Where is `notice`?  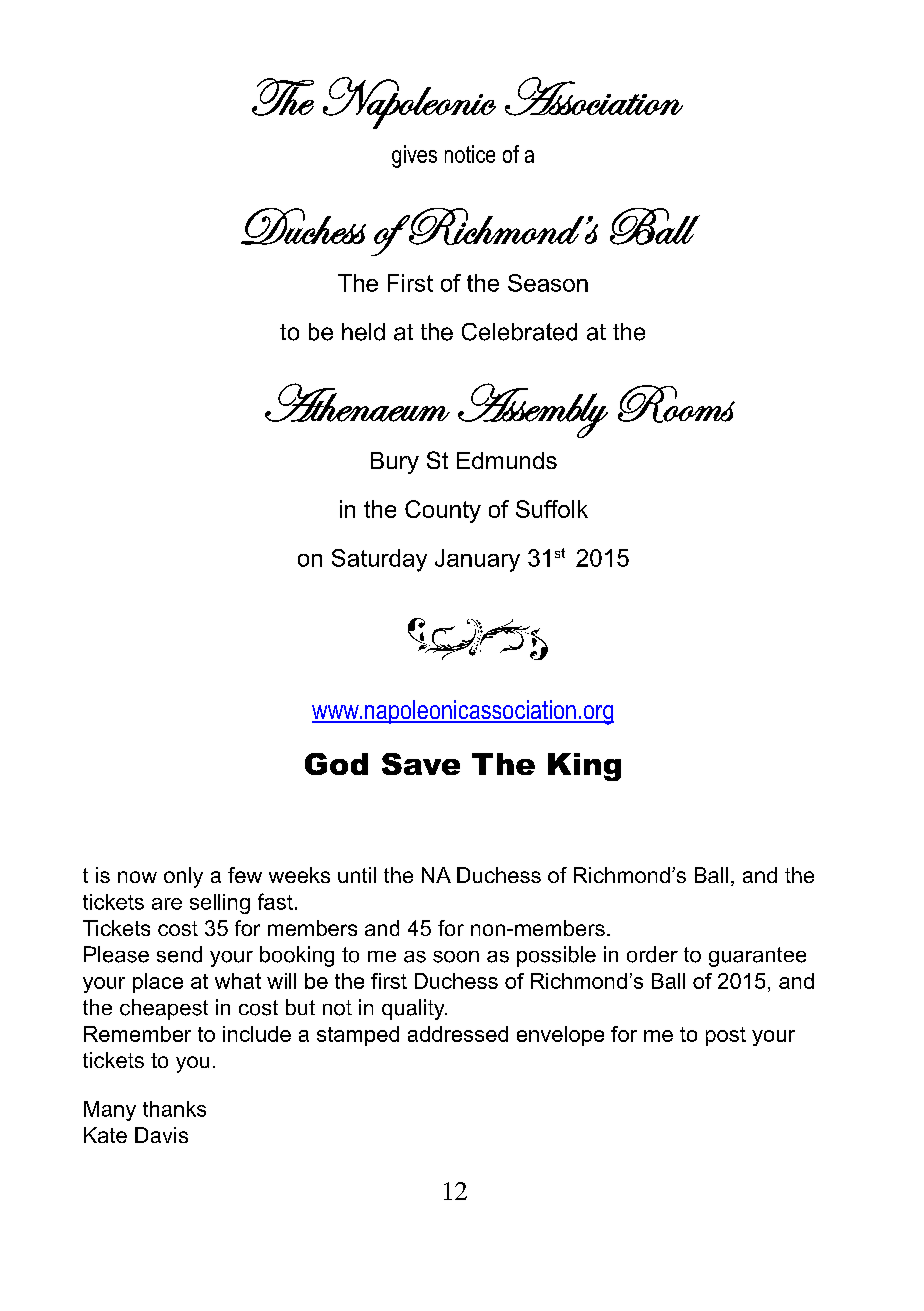 notice is located at coordinates (470, 154).
